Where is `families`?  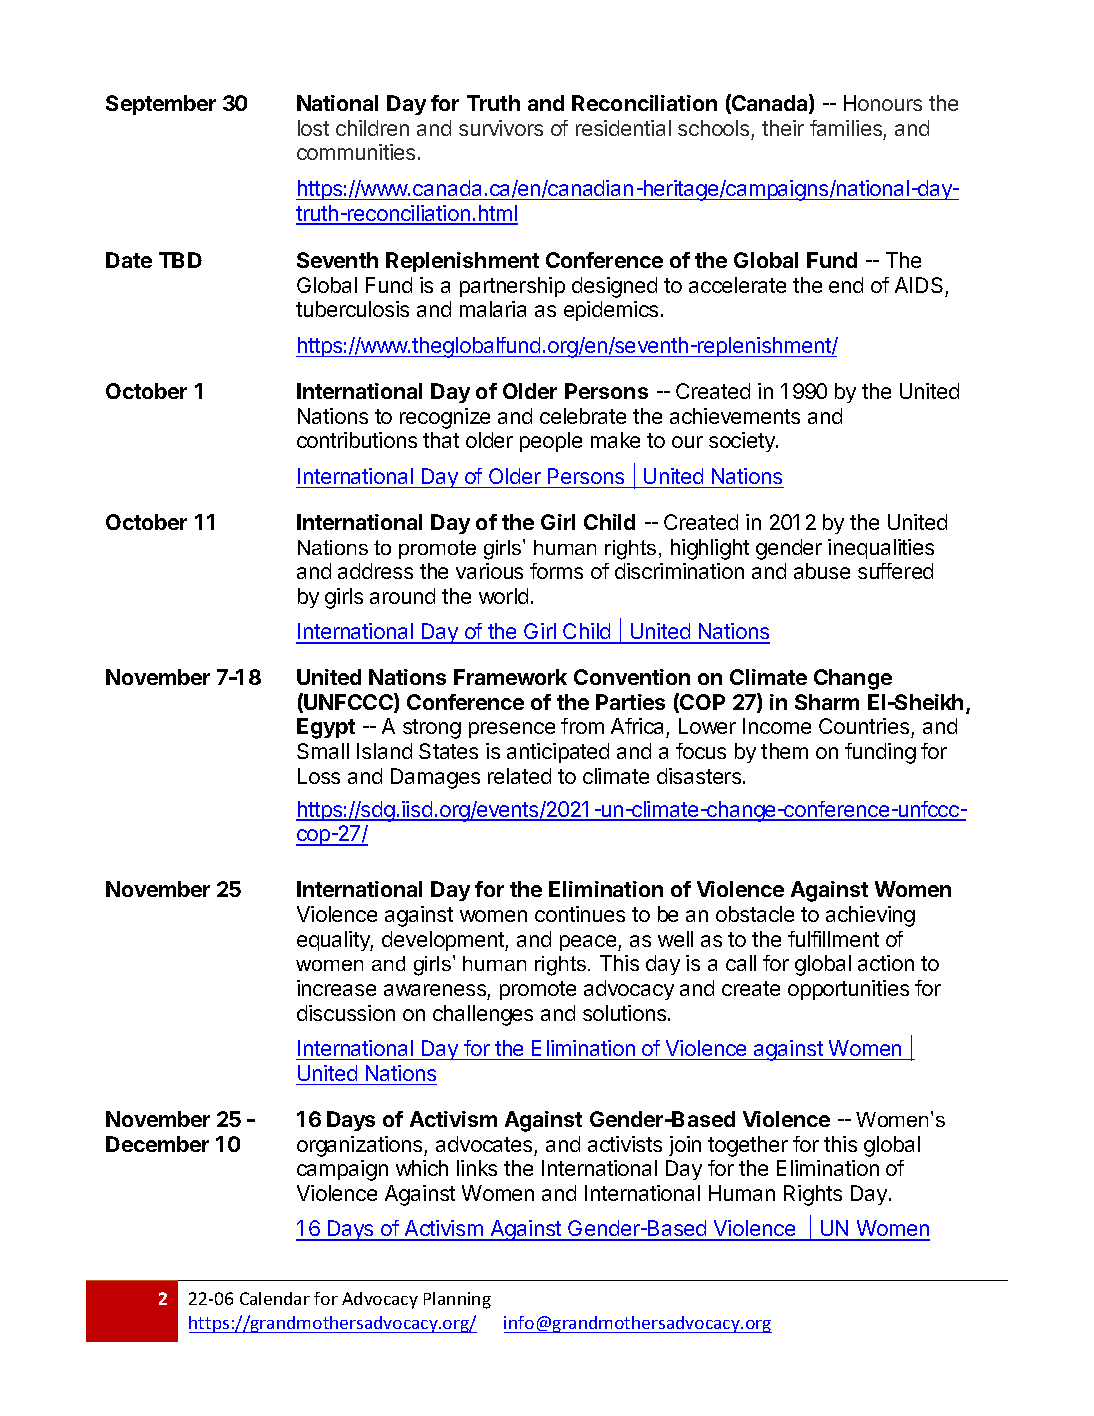 families is located at coordinates (846, 128).
